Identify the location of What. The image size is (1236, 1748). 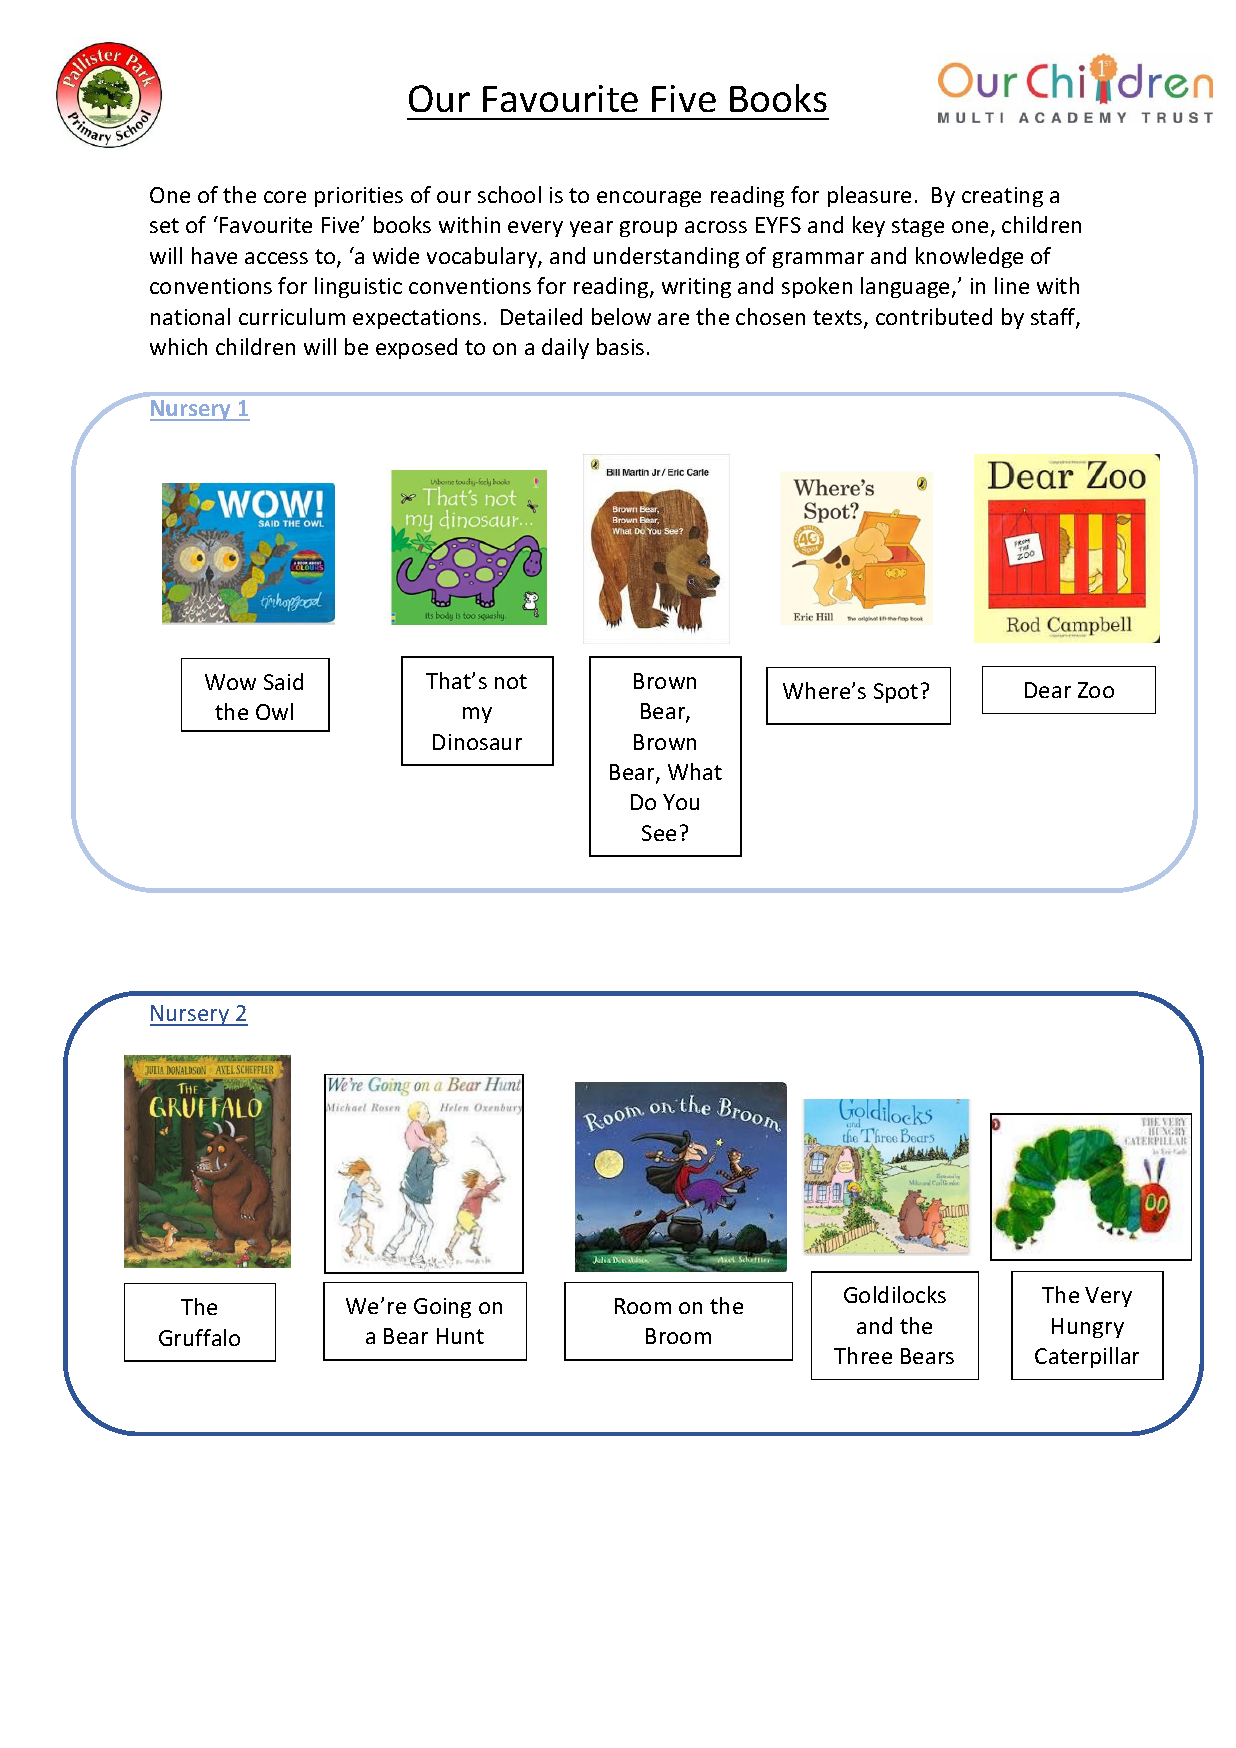
(695, 771).
